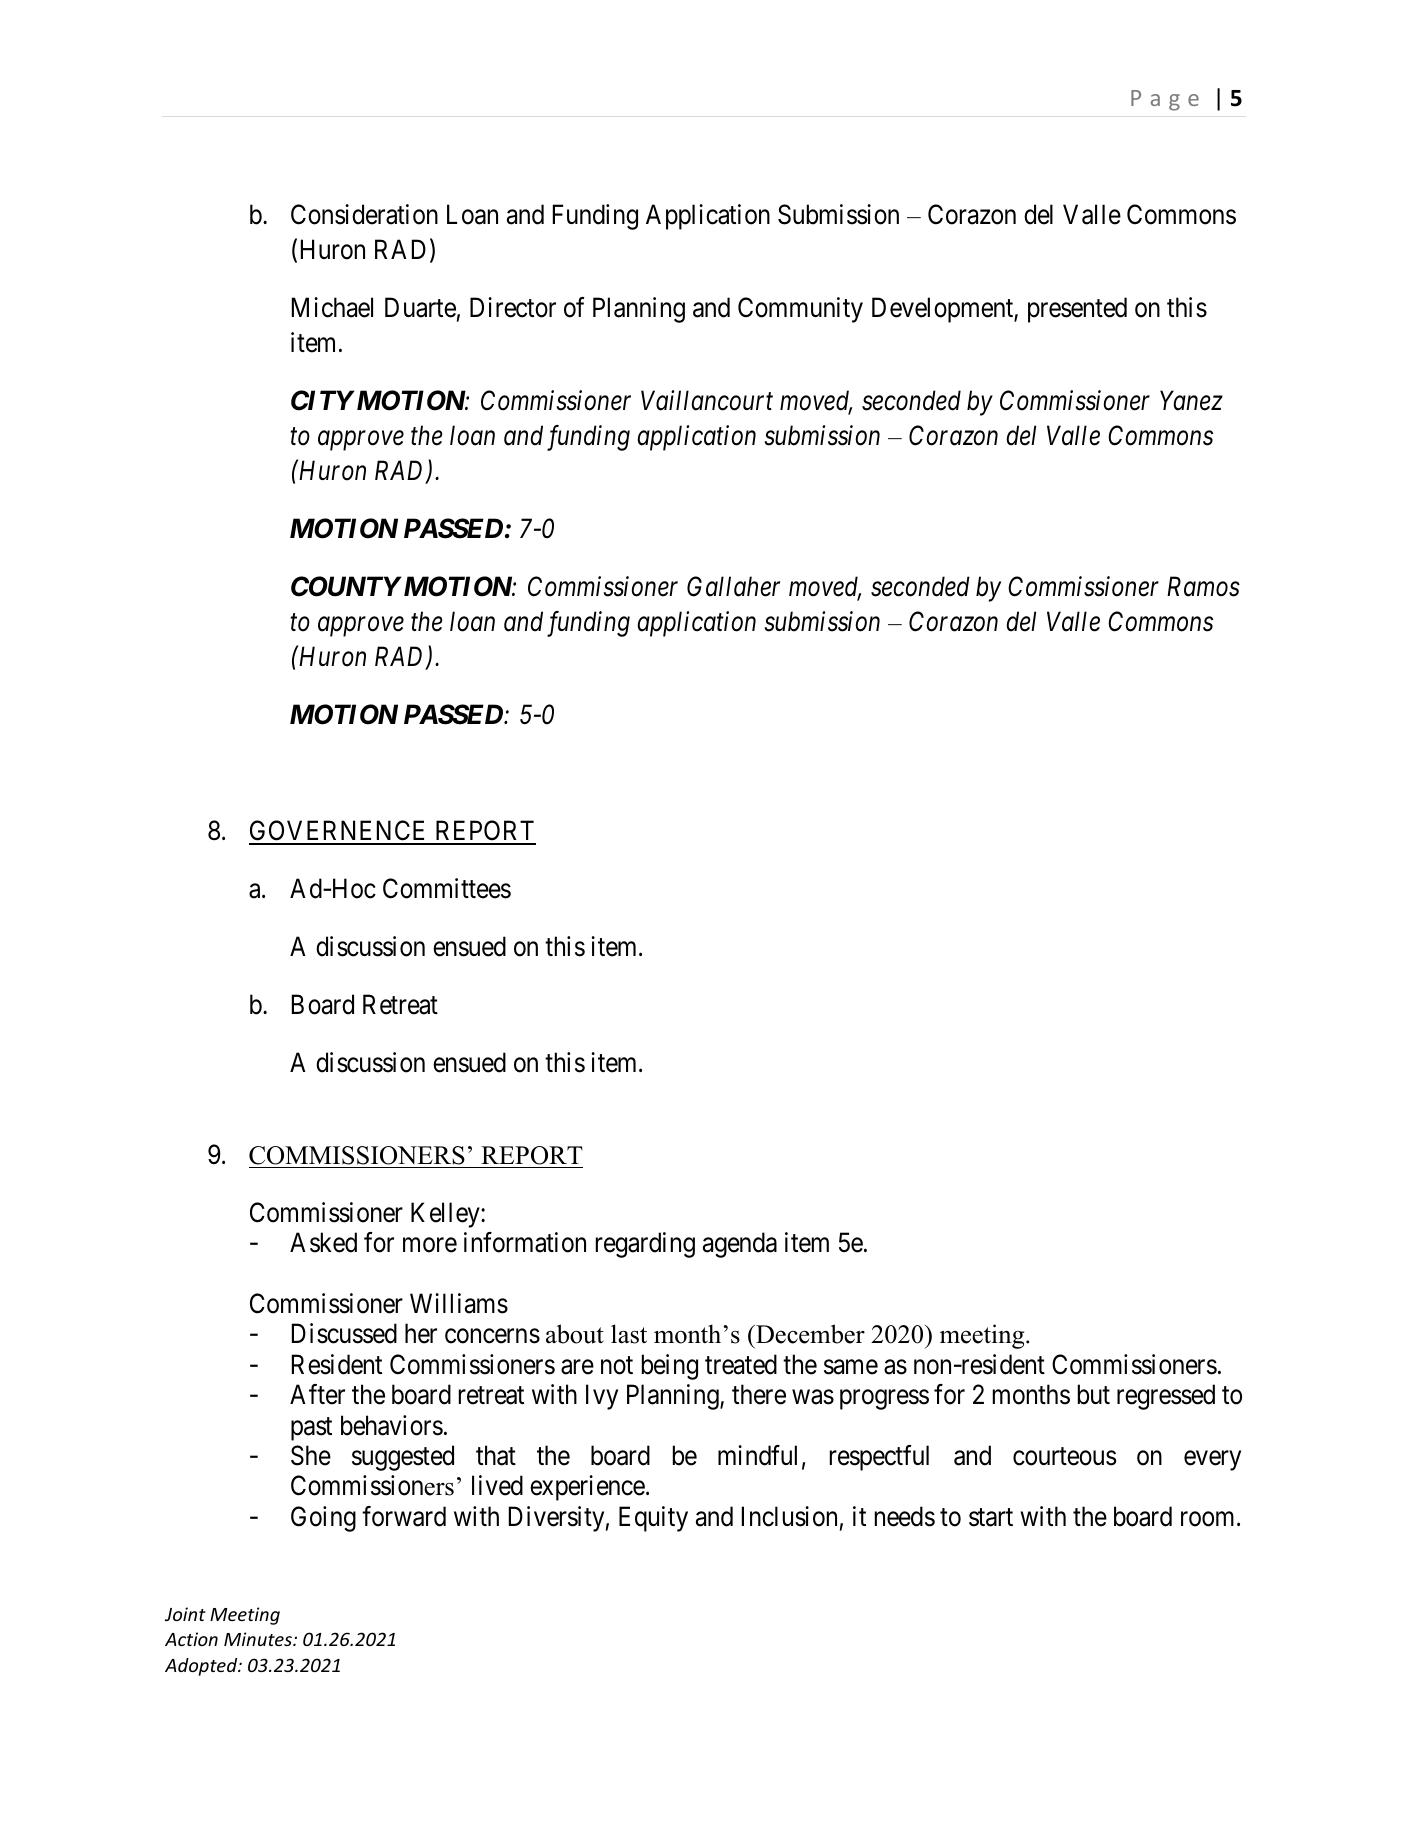  I want to click on Michael, so click(332, 307).
